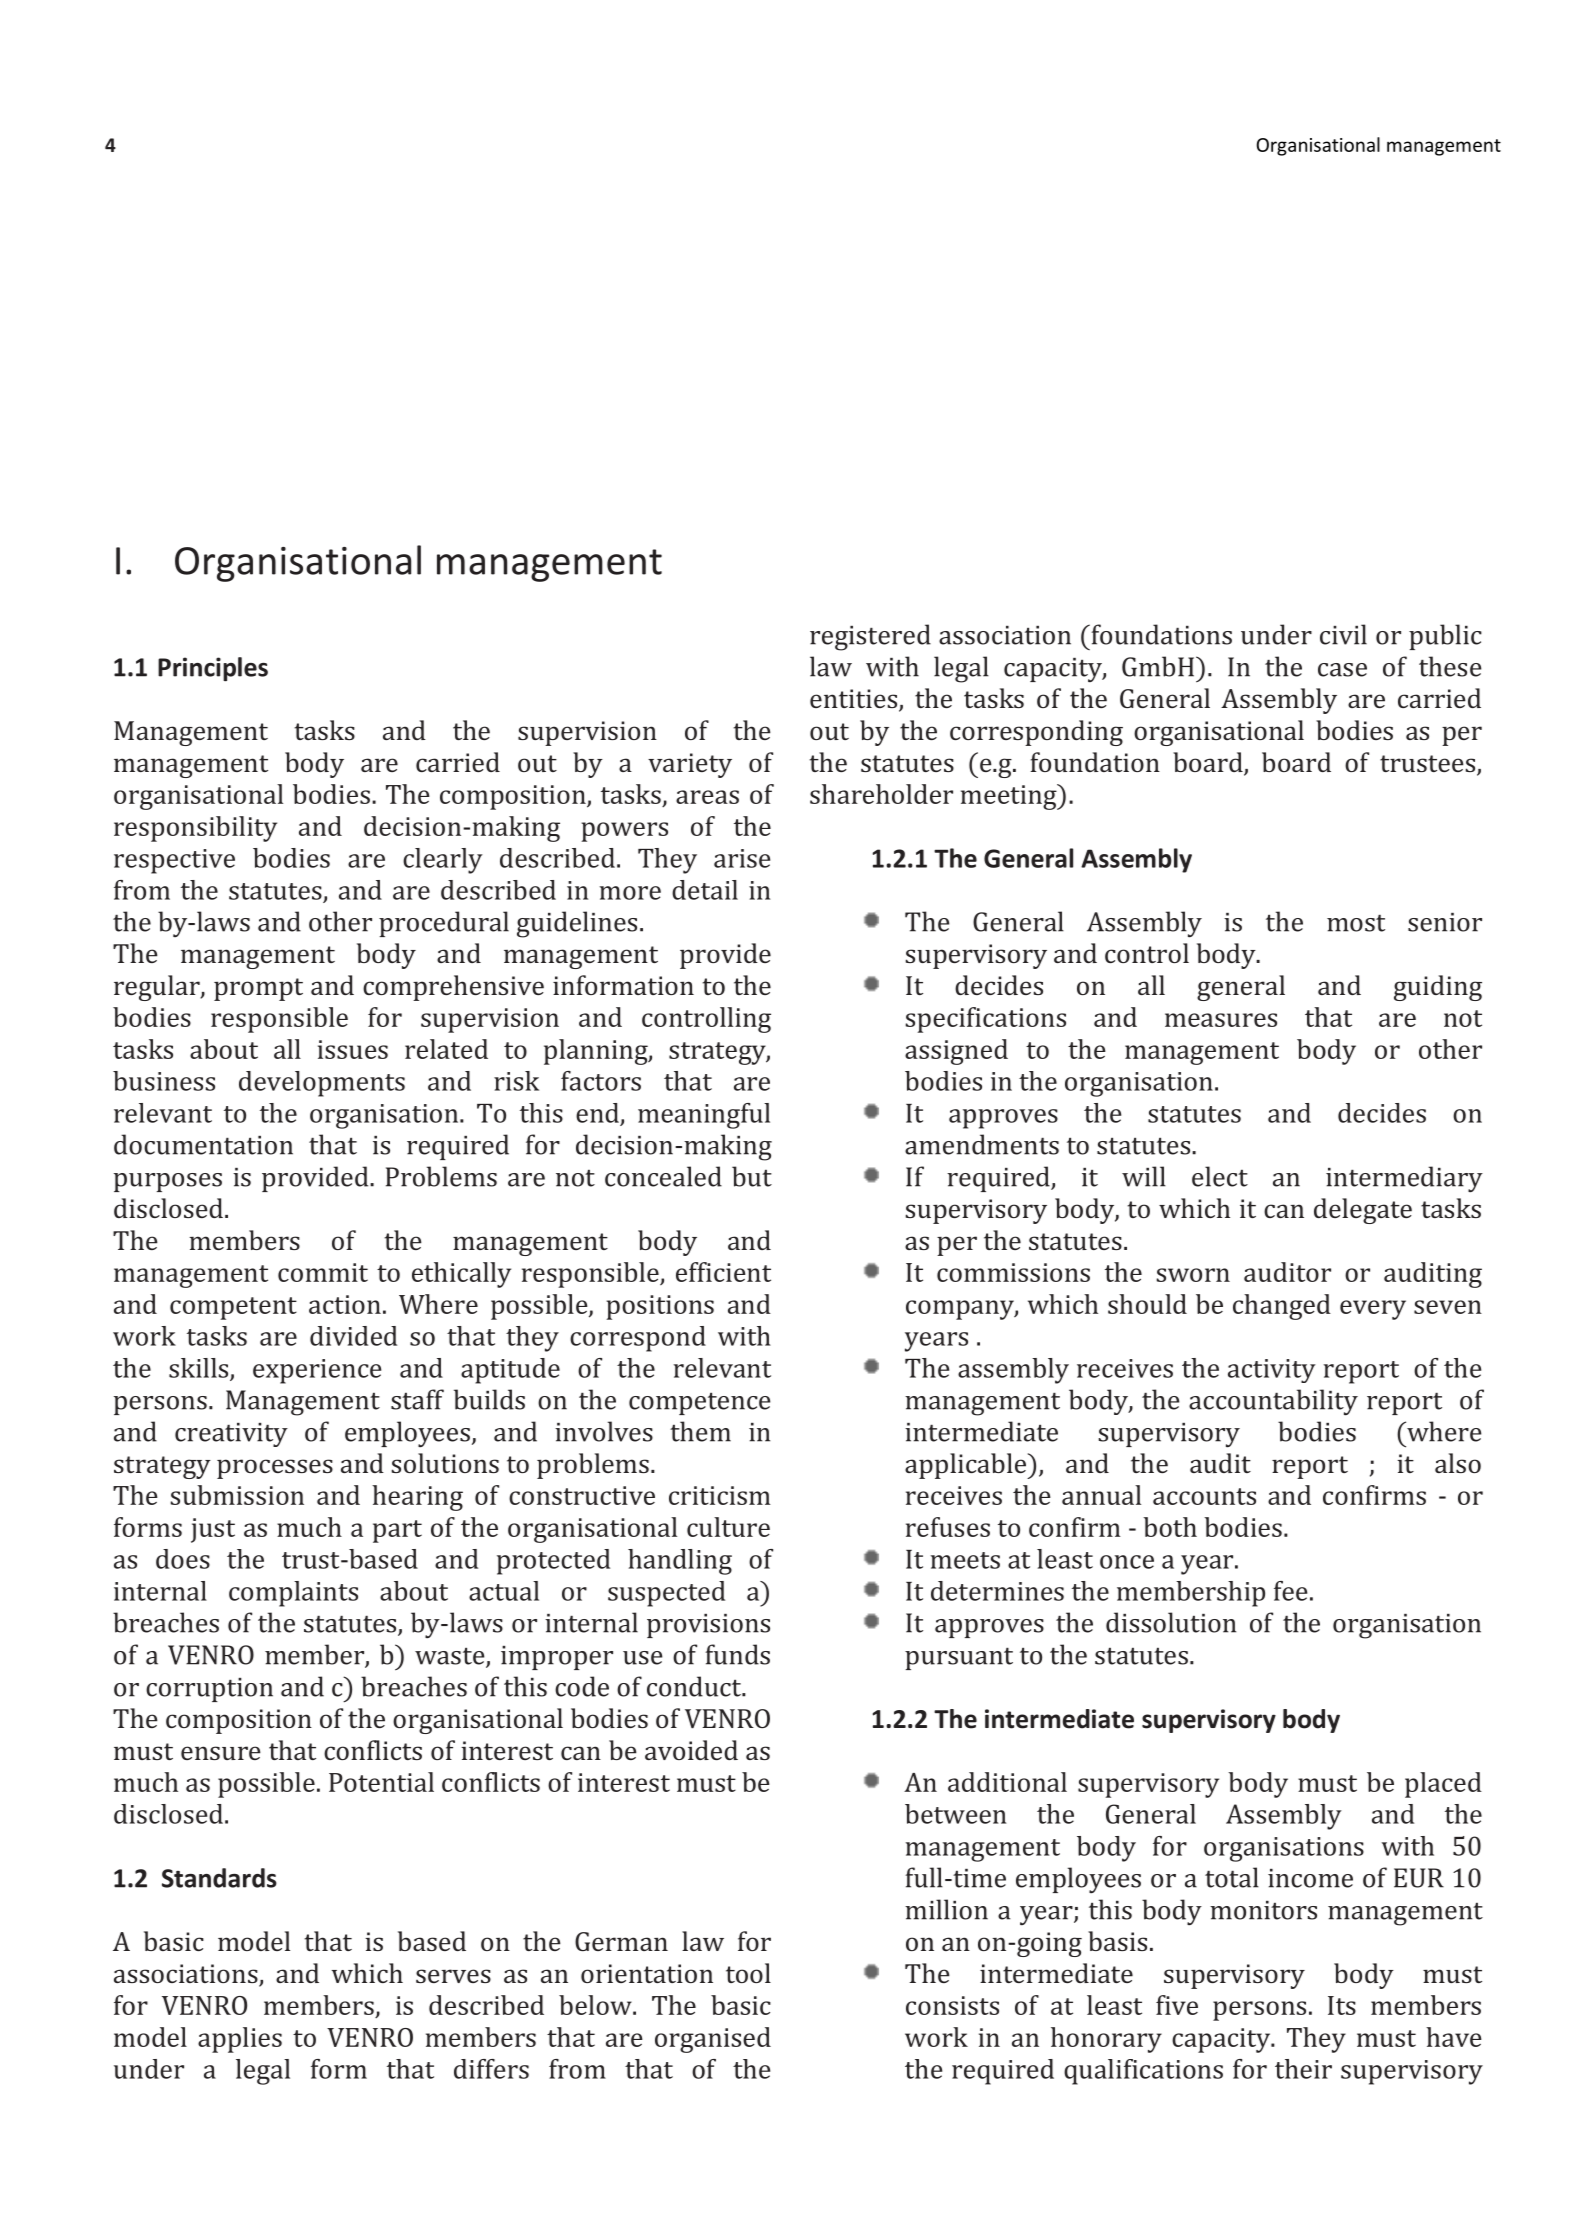 The image size is (1581, 2236). What do you see at coordinates (1342, 670) in the document?
I see `case` at bounding box center [1342, 670].
